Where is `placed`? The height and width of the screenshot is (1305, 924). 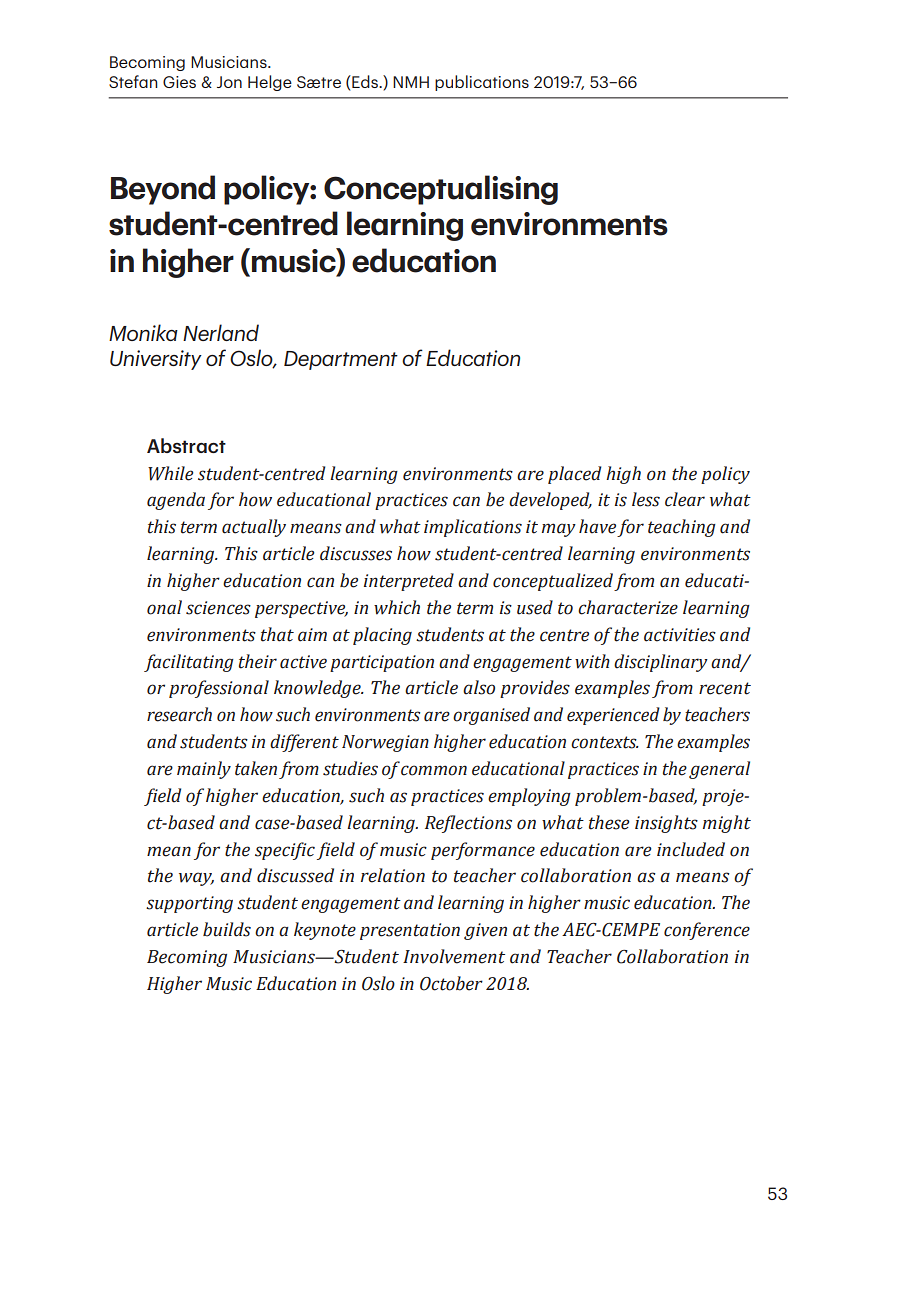 placed is located at coordinates (574, 475).
